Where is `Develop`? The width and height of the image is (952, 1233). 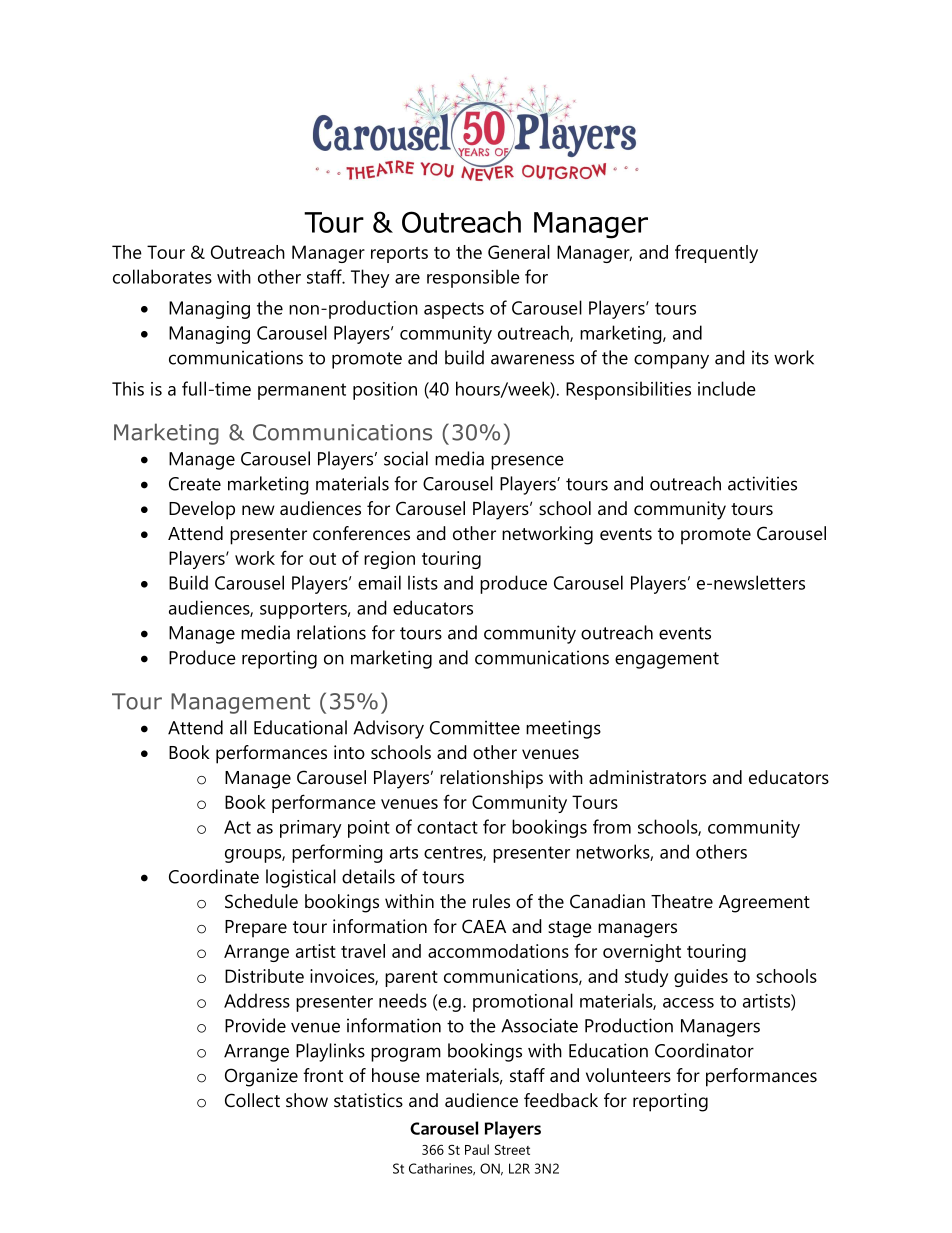
Develop is located at coordinates (202, 510).
